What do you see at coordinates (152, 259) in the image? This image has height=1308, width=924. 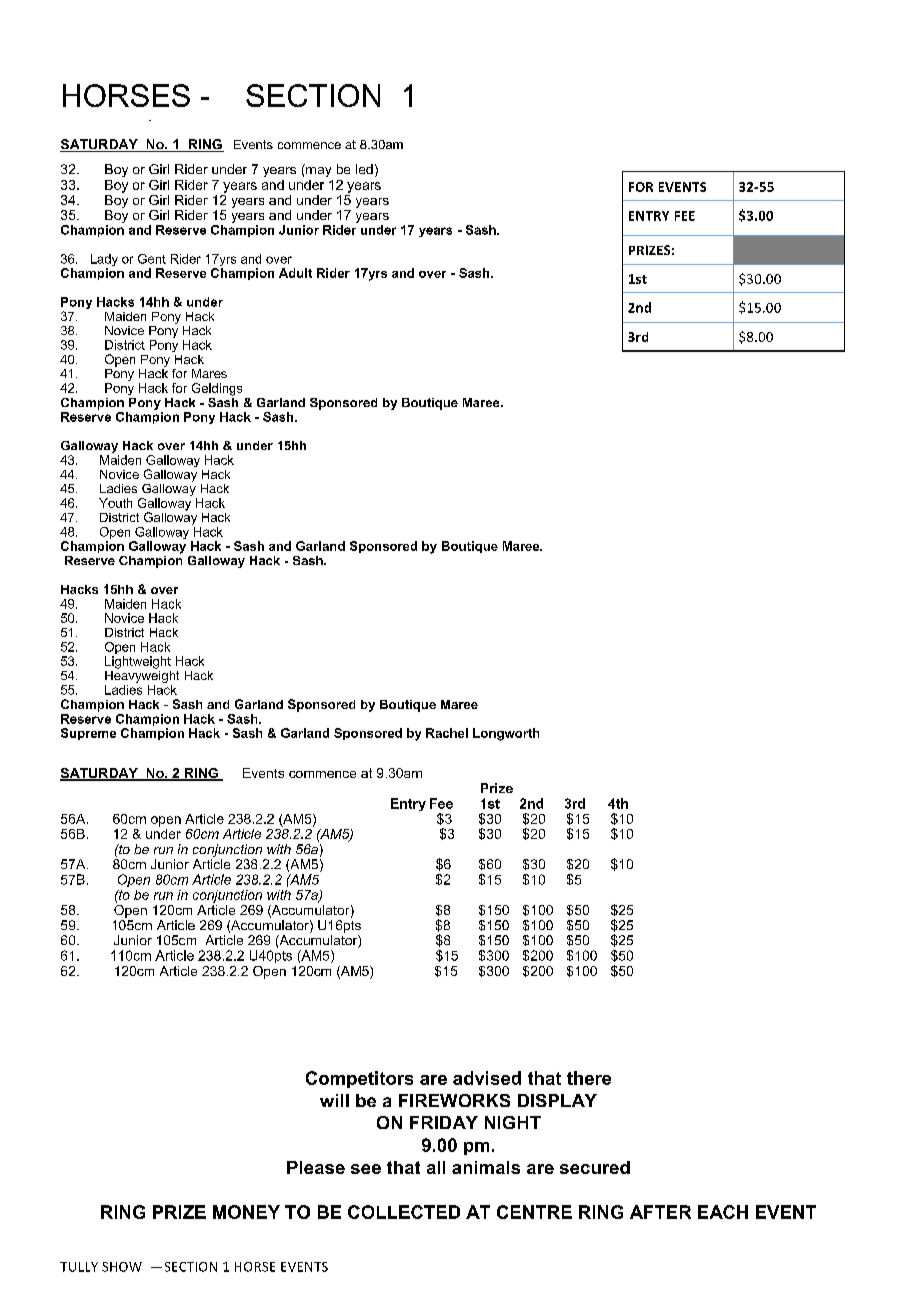 I see `Gent` at bounding box center [152, 259].
